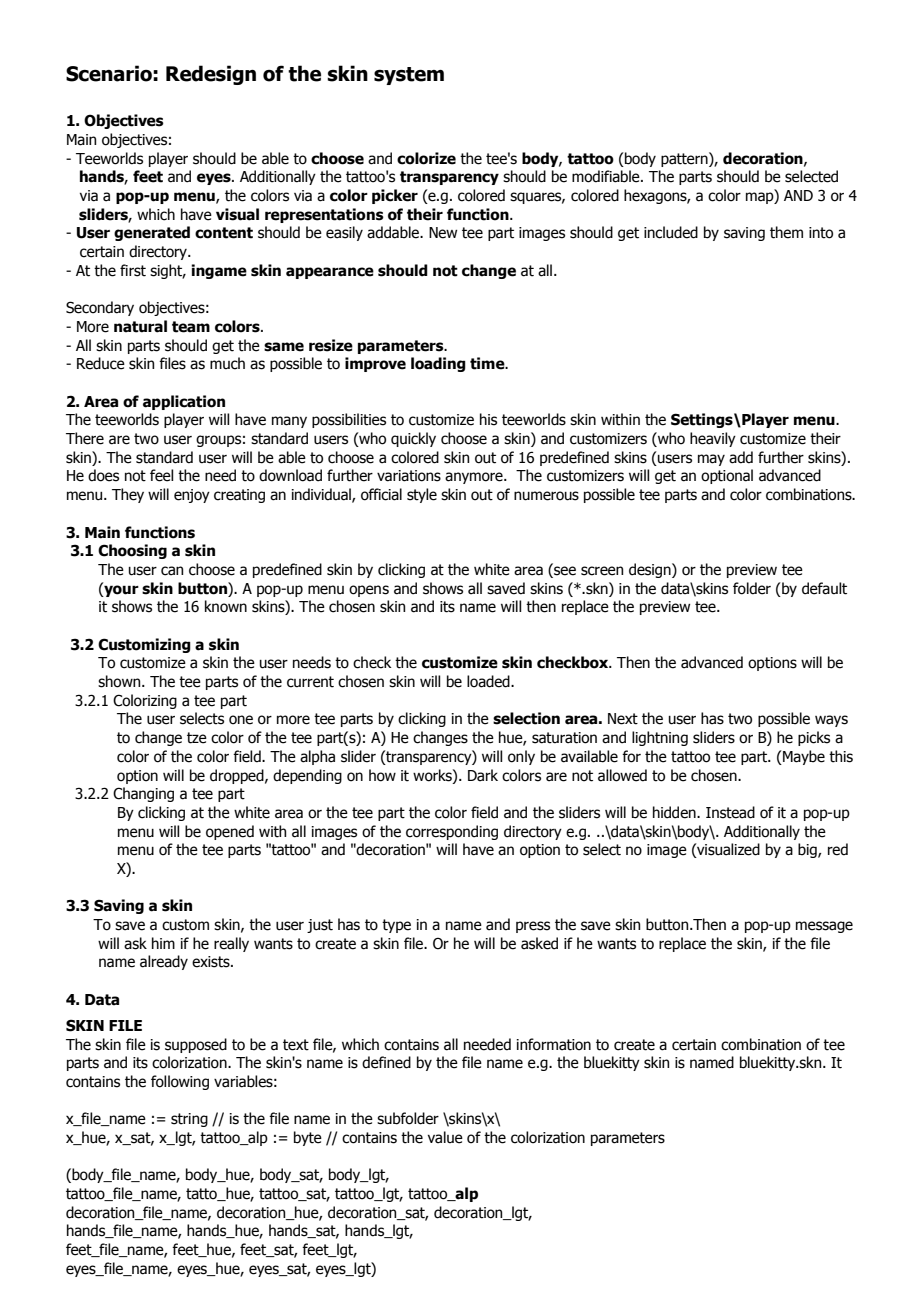 The width and height of the screenshot is (924, 1308). What do you see at coordinates (452, 832) in the screenshot?
I see `corresponding` at bounding box center [452, 832].
